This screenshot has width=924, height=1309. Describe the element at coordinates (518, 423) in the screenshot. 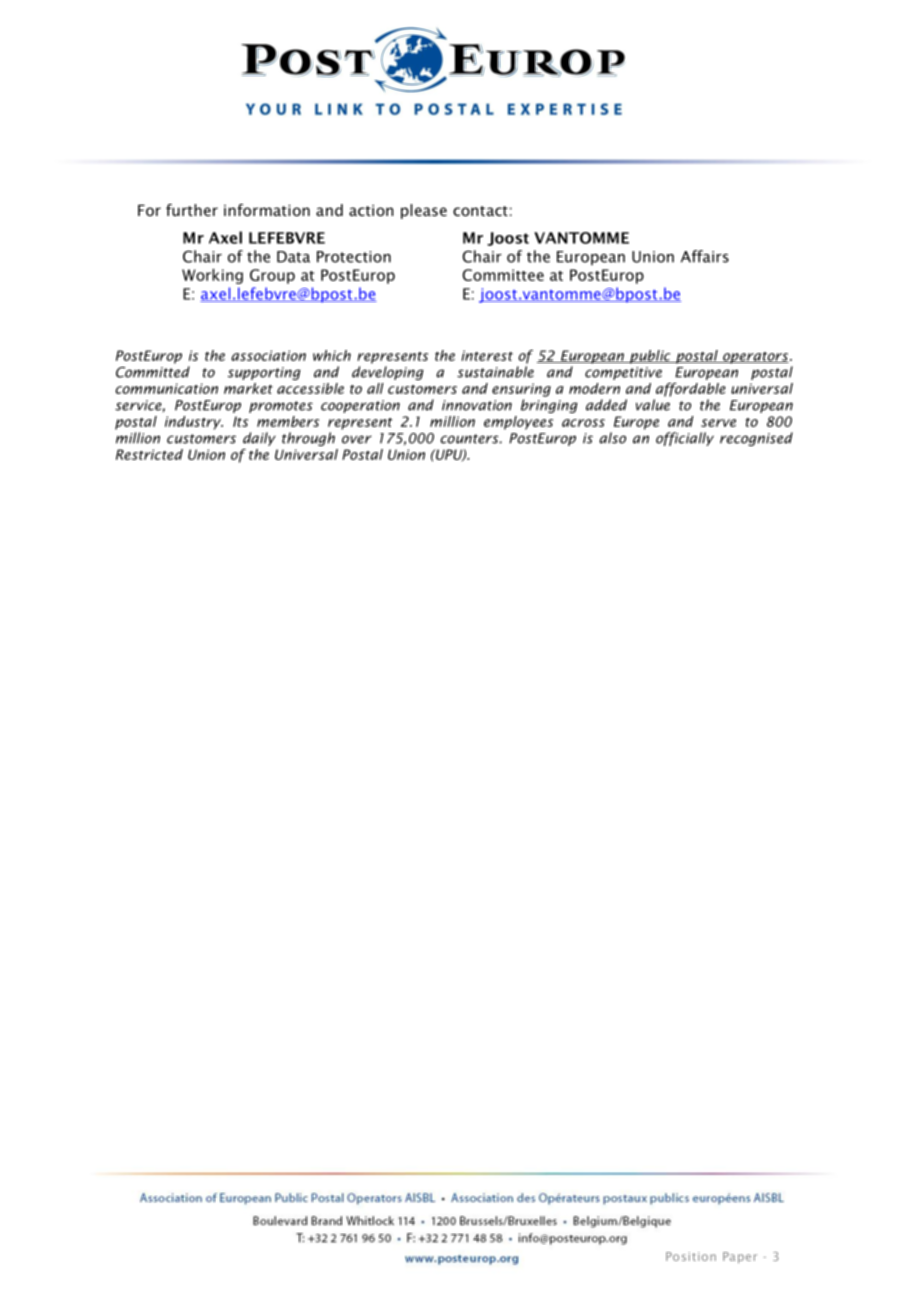

I see `employees` at that location.
